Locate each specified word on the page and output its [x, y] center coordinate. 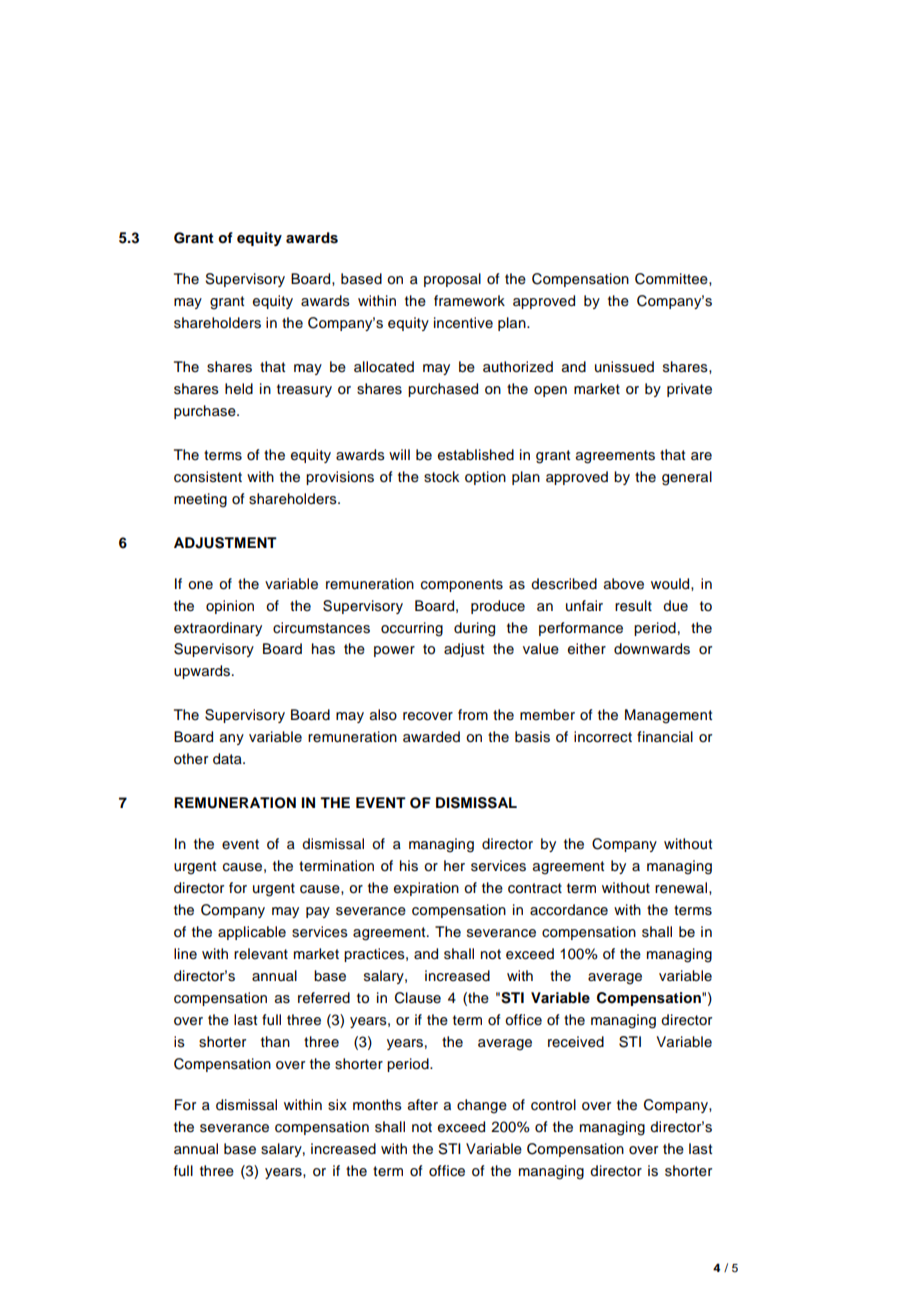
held [239, 389]
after [423, 1105]
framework [469, 301]
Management [668, 716]
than [275, 1042]
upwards [203, 672]
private [689, 390]
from [473, 715]
